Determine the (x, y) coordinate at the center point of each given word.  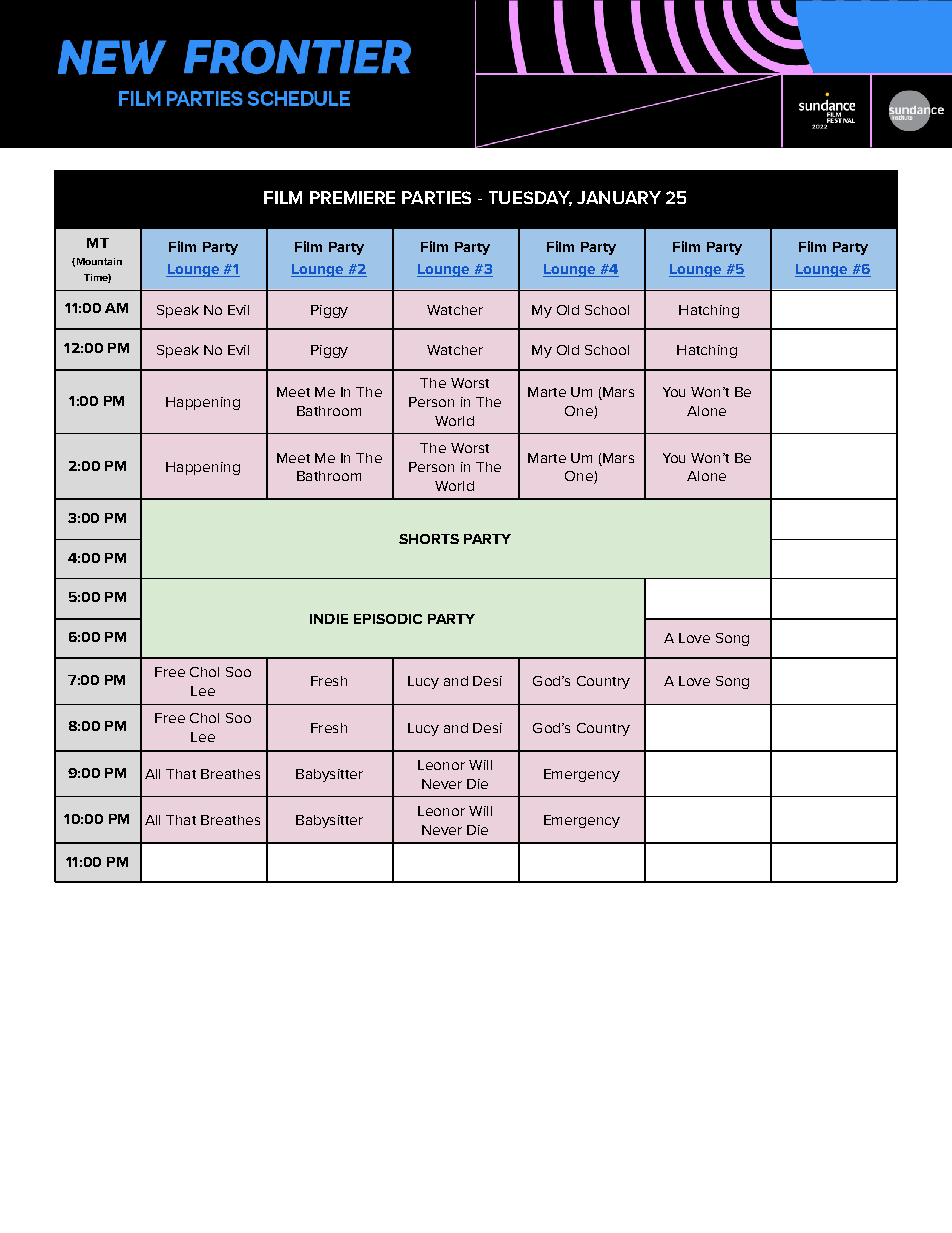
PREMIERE (352, 197)
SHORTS (429, 539)
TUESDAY (530, 198)
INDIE (329, 619)
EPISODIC (388, 619)
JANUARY (619, 197)
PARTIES (436, 197)
